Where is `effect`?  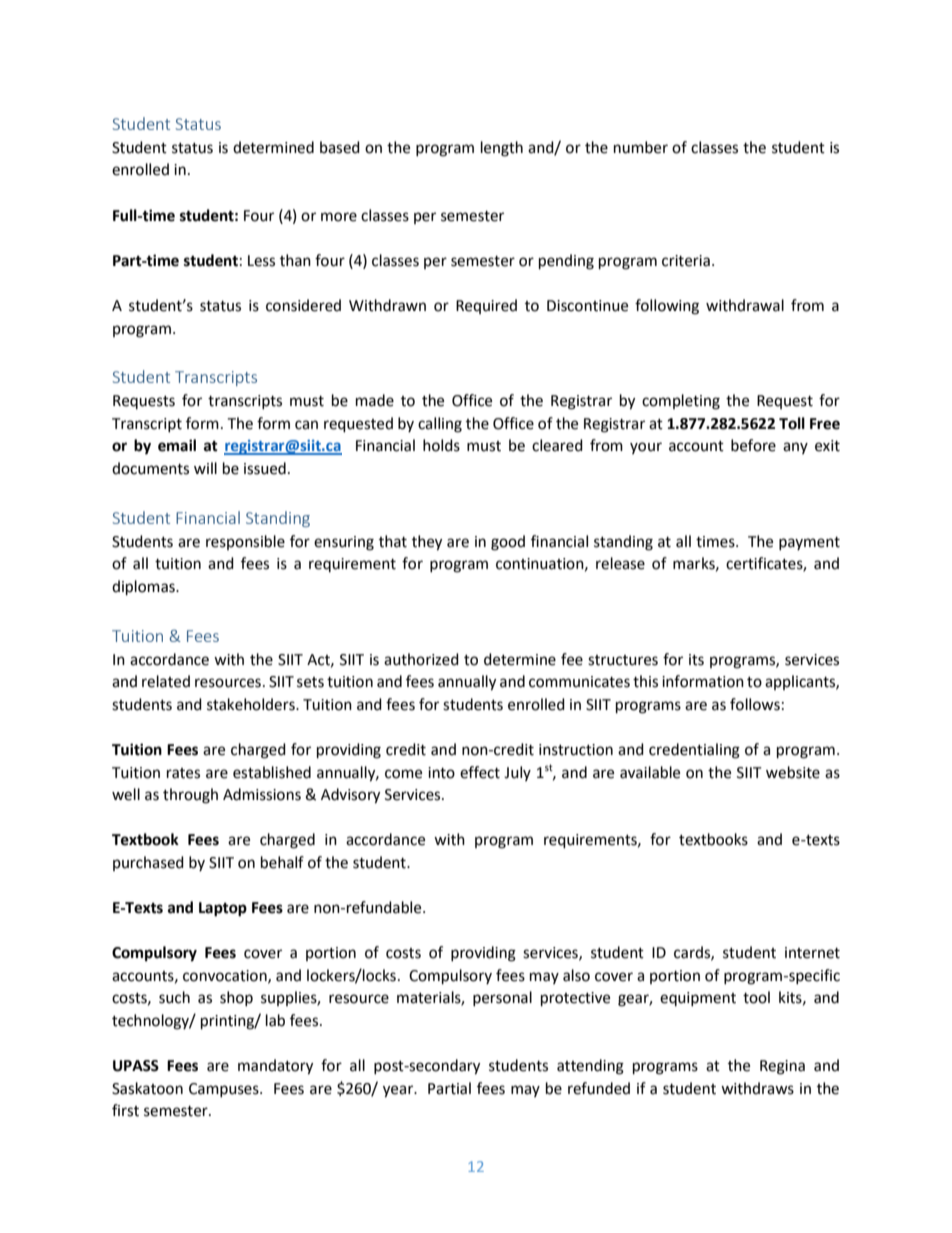 effect is located at coordinates (480, 772).
